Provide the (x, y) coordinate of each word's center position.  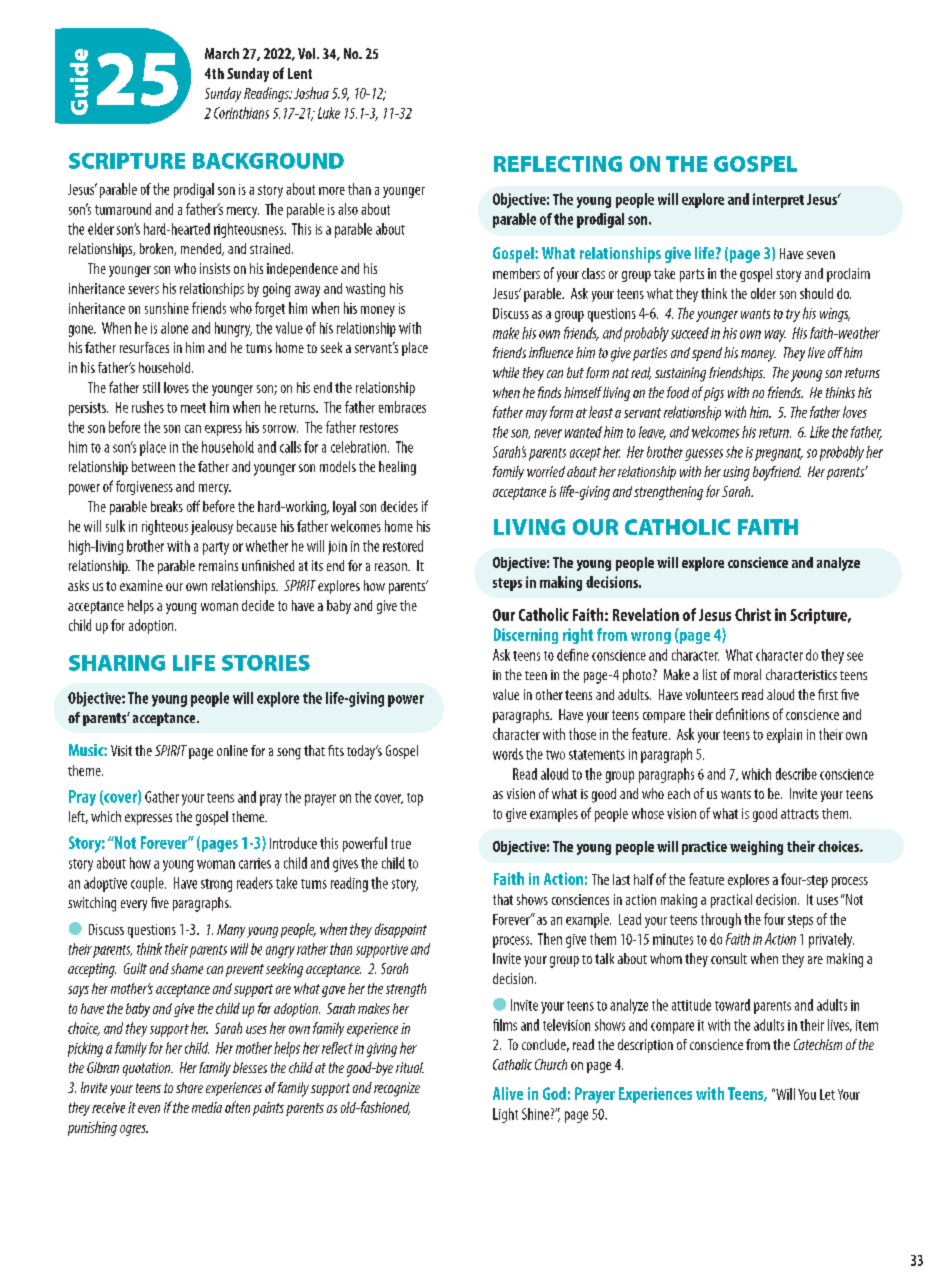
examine (141, 585)
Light (505, 1115)
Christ (753, 614)
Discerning (526, 636)
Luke (329, 113)
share (189, 1087)
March (222, 53)
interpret (778, 200)
